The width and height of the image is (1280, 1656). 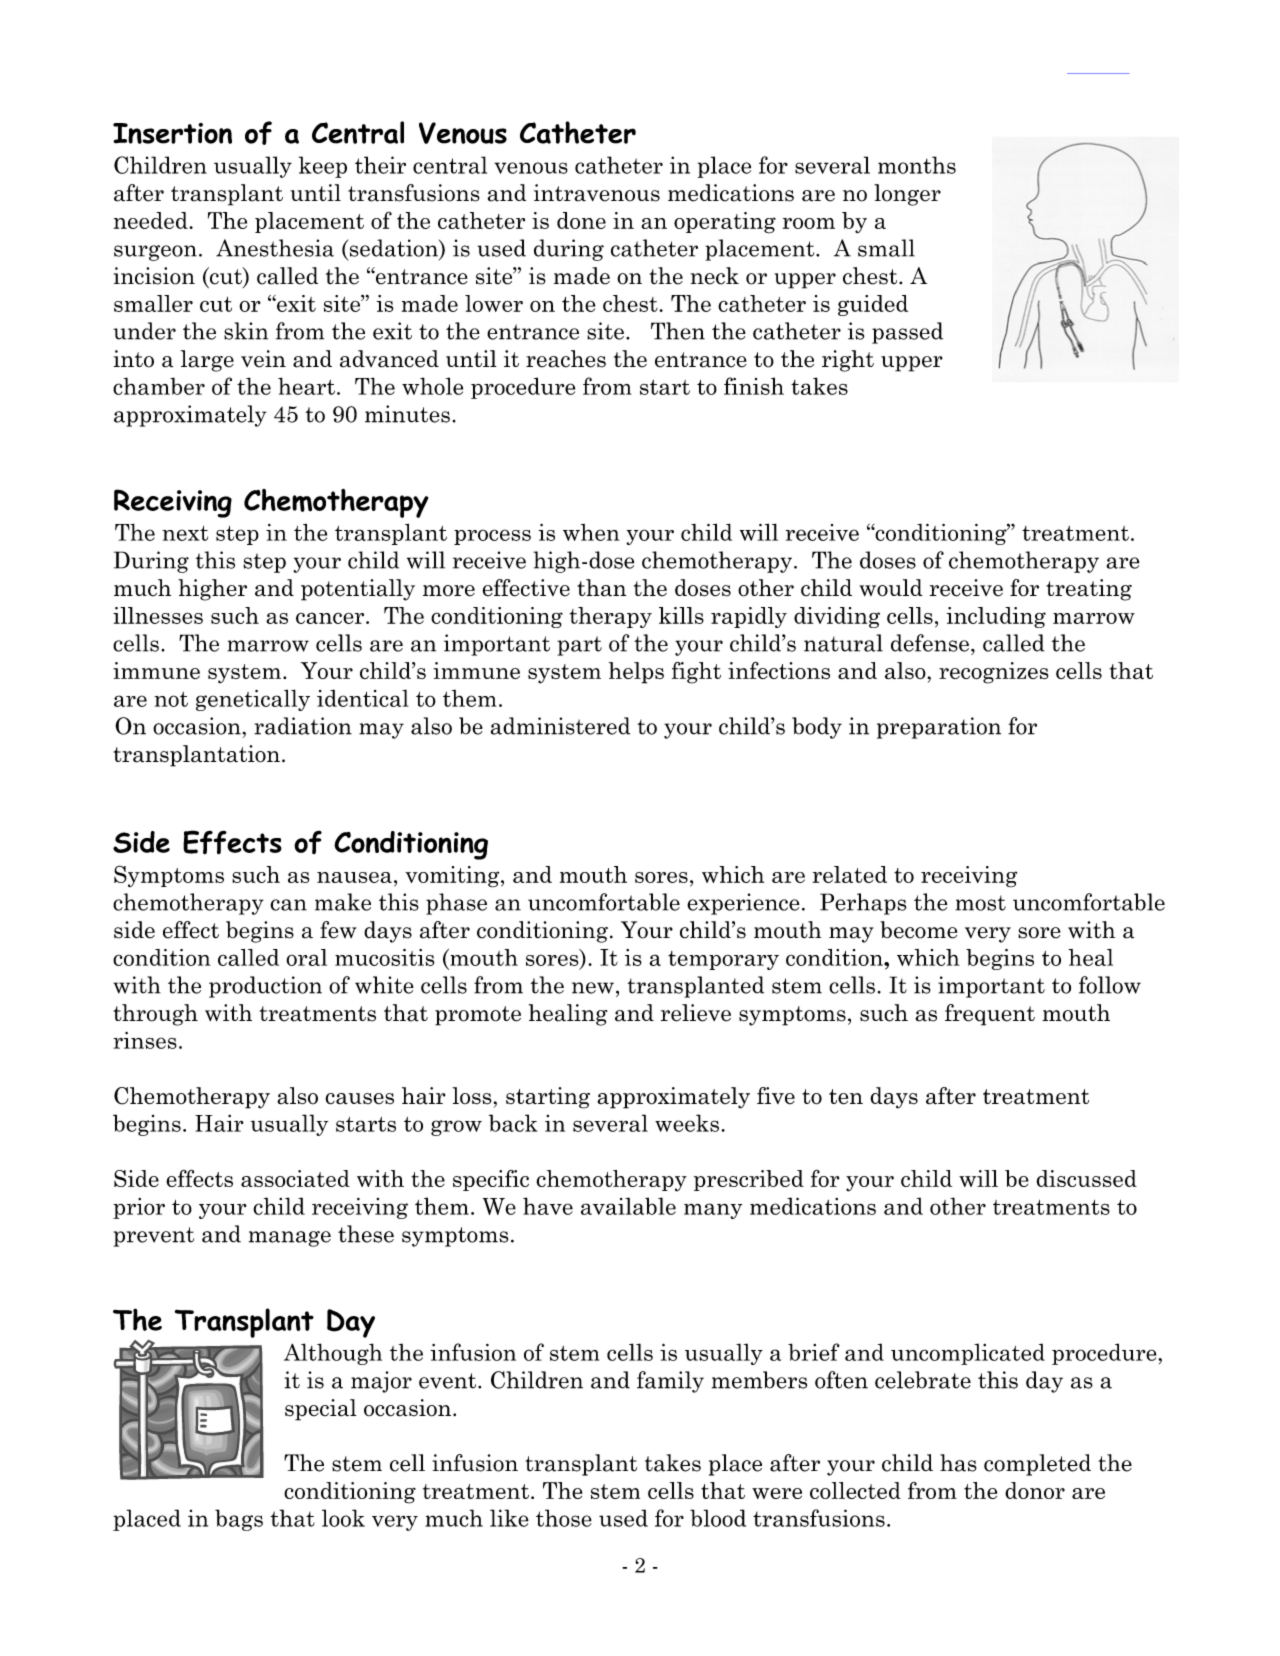 I want to click on done, so click(x=581, y=220).
